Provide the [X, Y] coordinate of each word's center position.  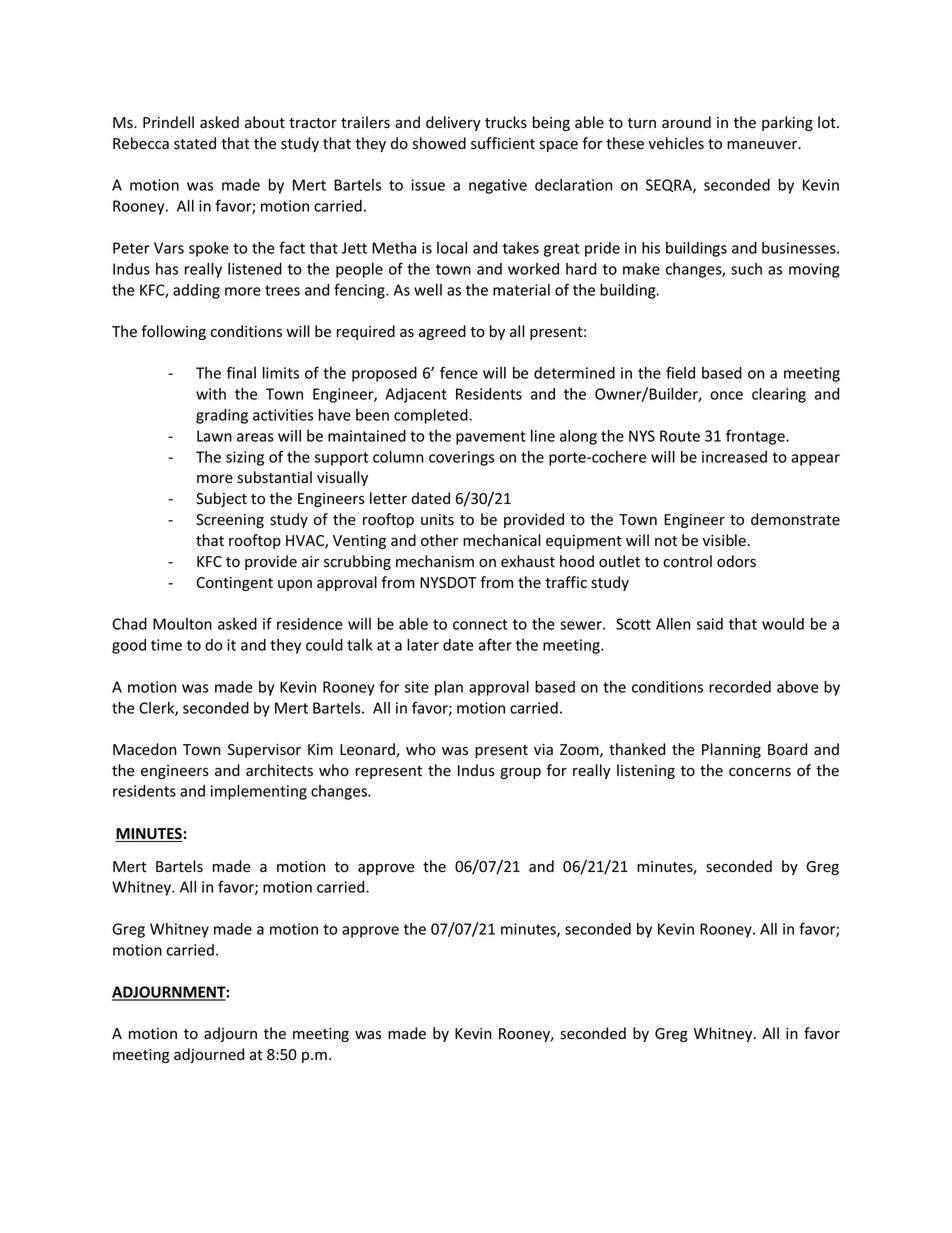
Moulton [182, 624]
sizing [245, 458]
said [710, 624]
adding [196, 291]
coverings [462, 458]
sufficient [503, 143]
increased [734, 457]
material [521, 290]
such [746, 269]
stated [195, 143]
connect [480, 624]
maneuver [763, 145]
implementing [259, 792]
